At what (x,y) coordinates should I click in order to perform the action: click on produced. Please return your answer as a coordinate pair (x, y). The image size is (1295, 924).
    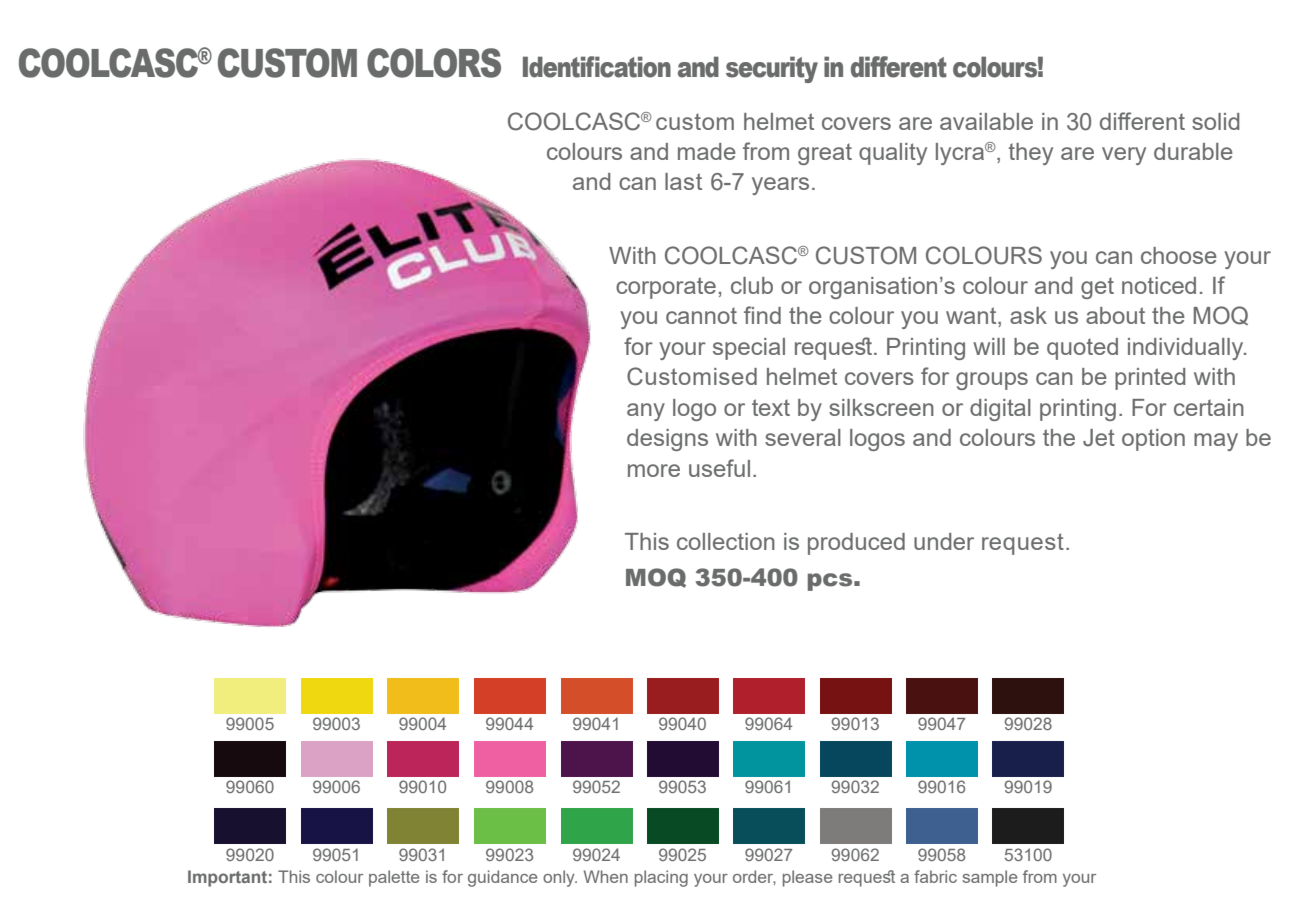
    Looking at the image, I should click on (856, 544).
